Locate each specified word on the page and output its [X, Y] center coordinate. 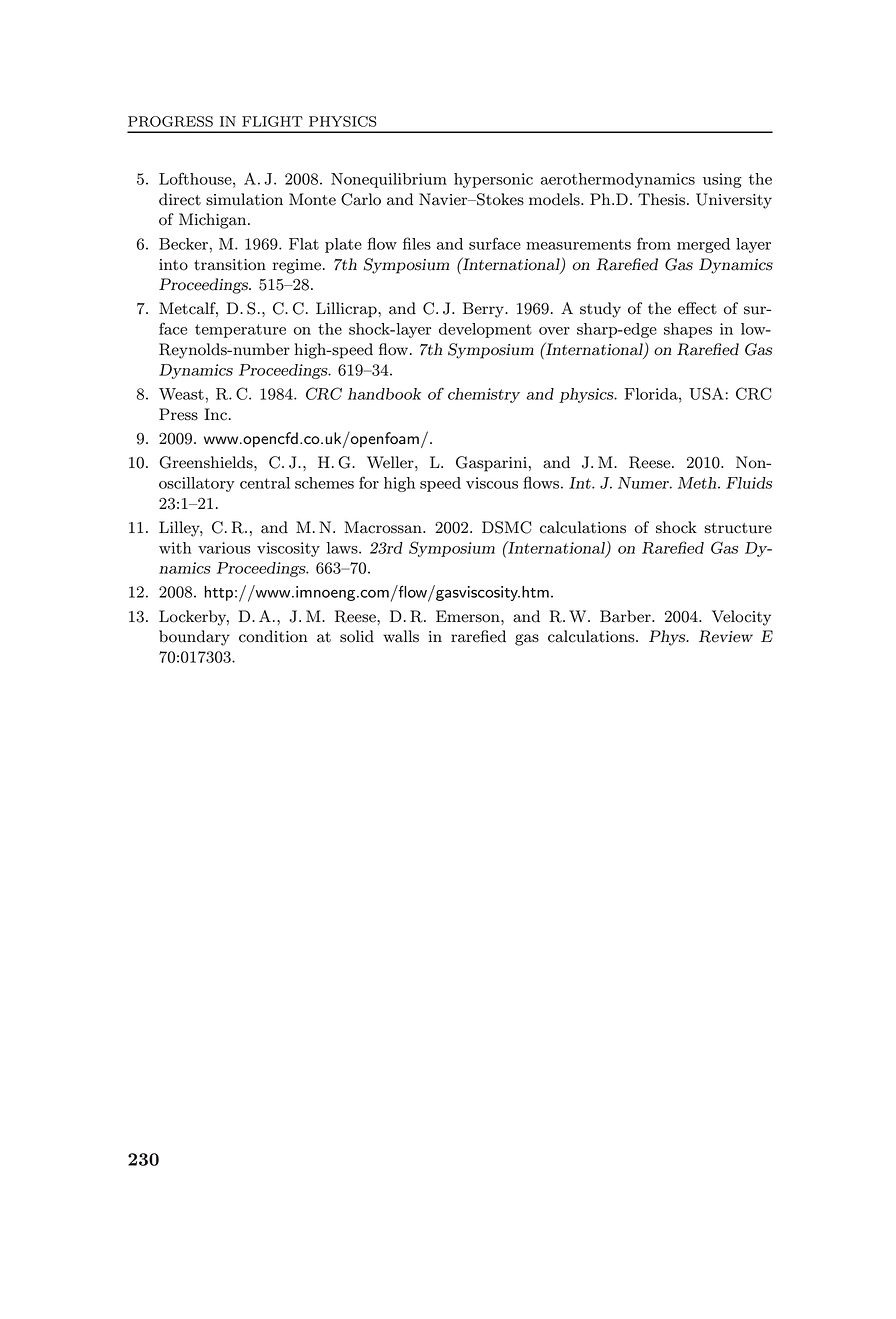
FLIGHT [272, 121]
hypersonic [493, 180]
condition [273, 636]
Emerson [469, 616]
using [722, 180]
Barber [626, 616]
